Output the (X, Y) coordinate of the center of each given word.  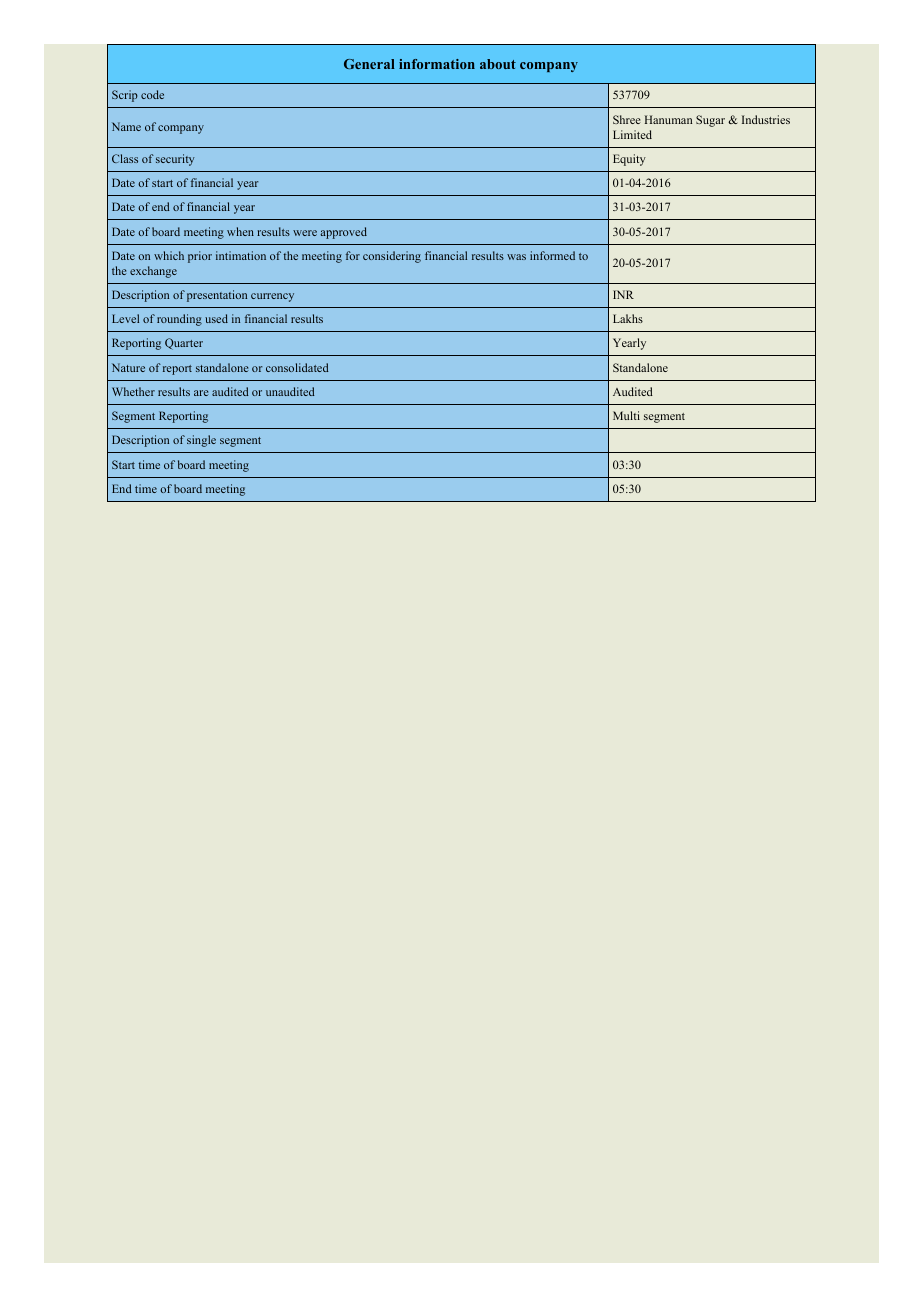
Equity (629, 160)
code (152, 94)
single (201, 441)
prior (200, 257)
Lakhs (628, 318)
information (437, 64)
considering (392, 257)
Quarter (184, 344)
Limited (632, 134)
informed (552, 255)
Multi (626, 415)
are (201, 393)
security (175, 160)
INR (623, 294)
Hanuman (668, 119)
